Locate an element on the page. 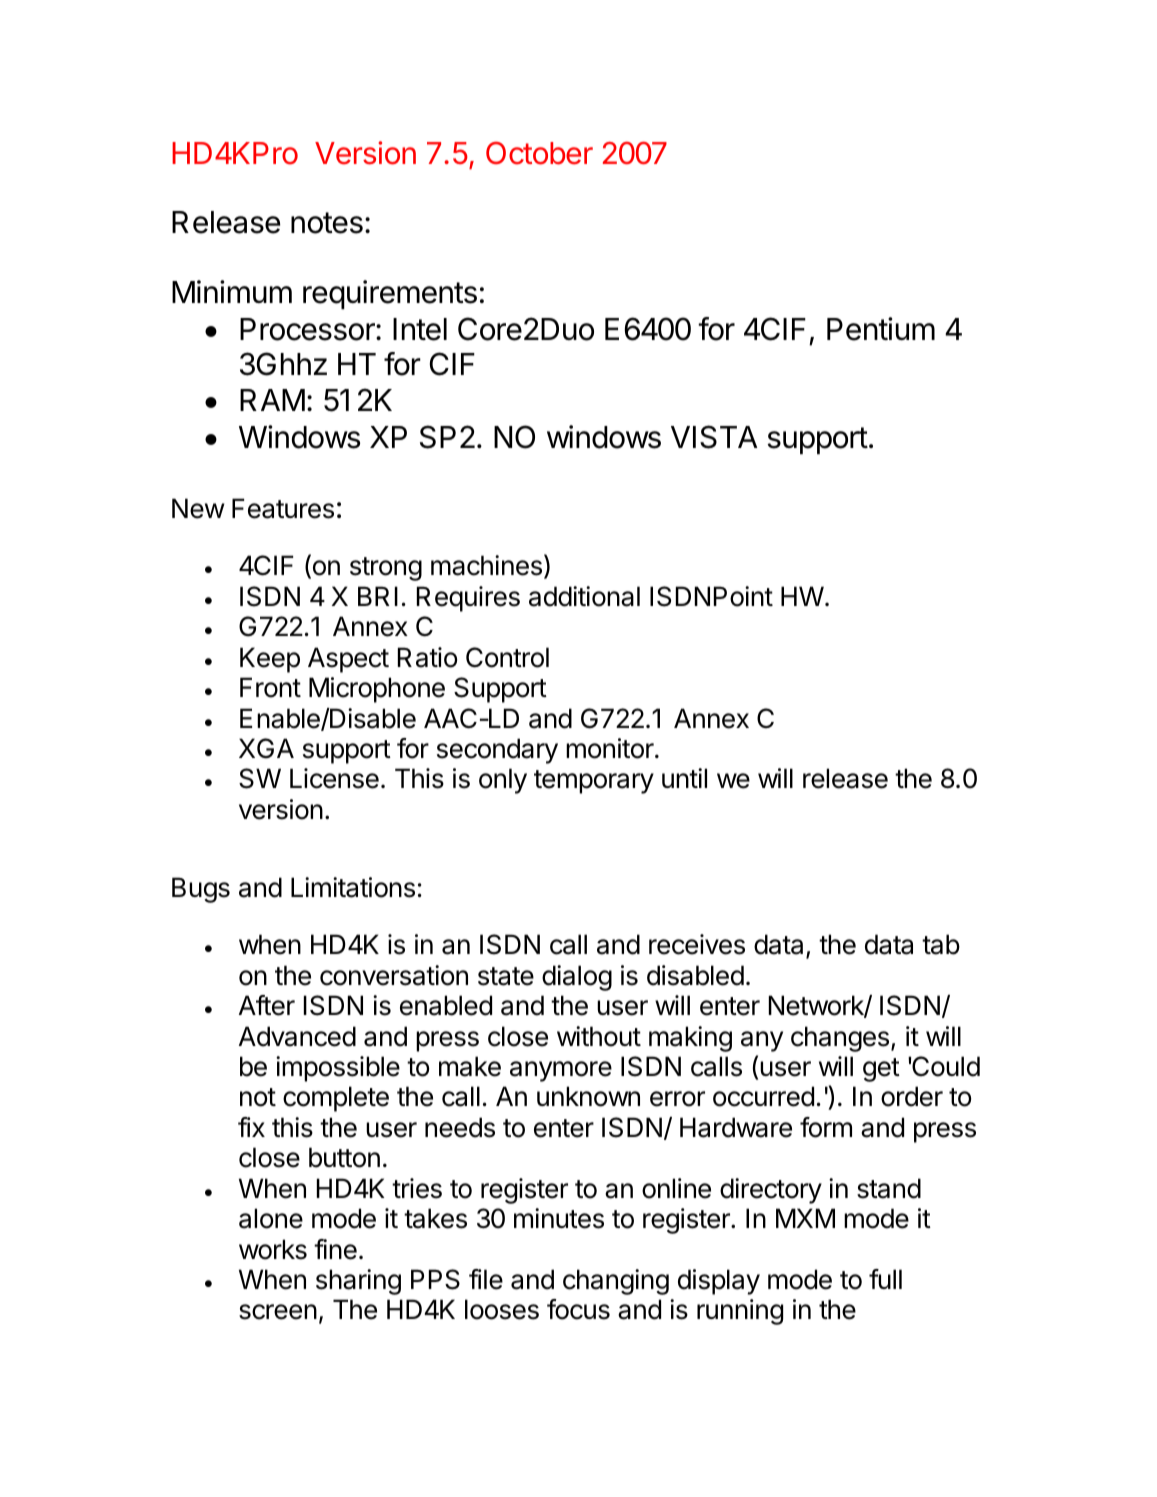  monitor is located at coordinates (611, 748).
